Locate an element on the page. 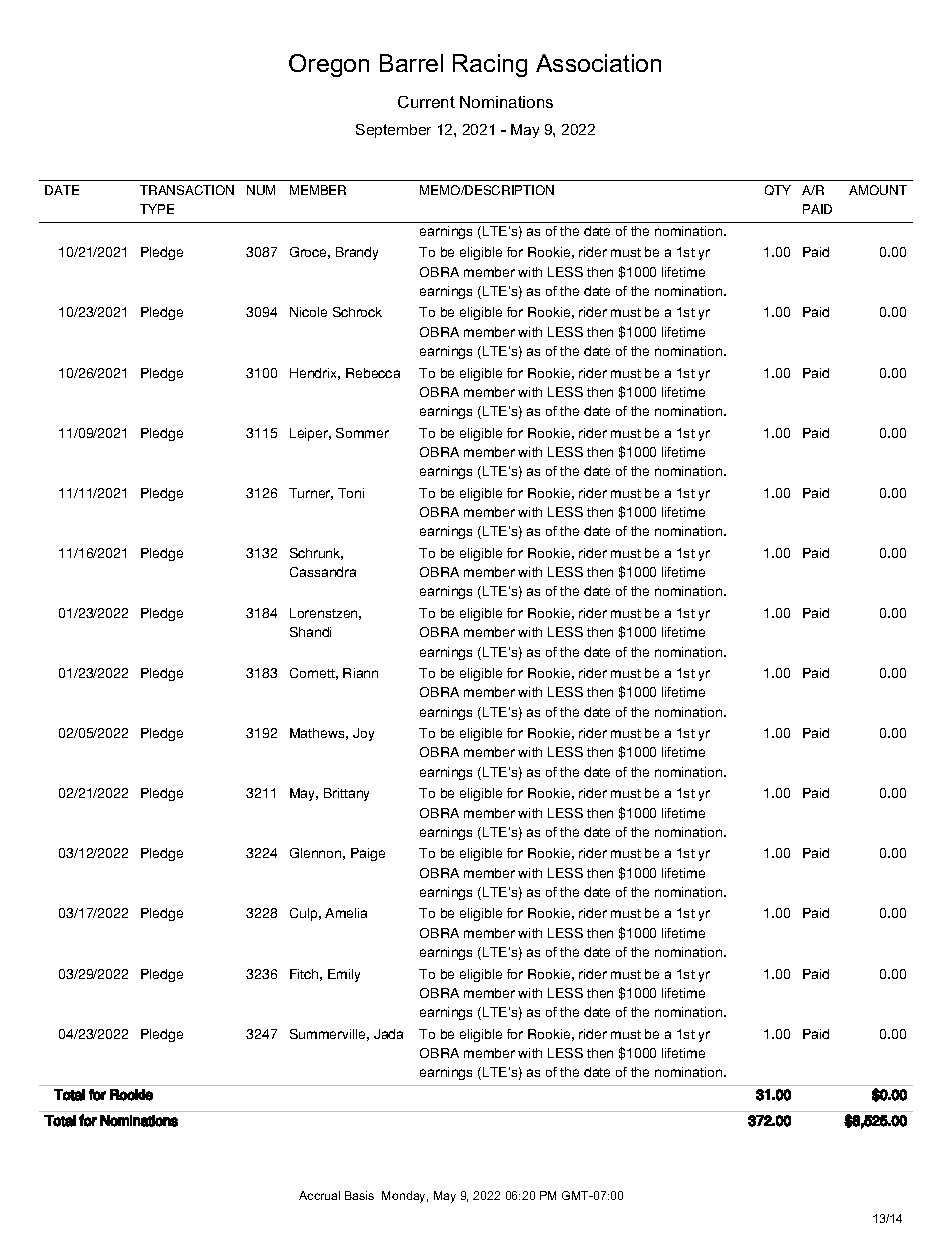 The image size is (952, 1233). QTY is located at coordinates (778, 190).
